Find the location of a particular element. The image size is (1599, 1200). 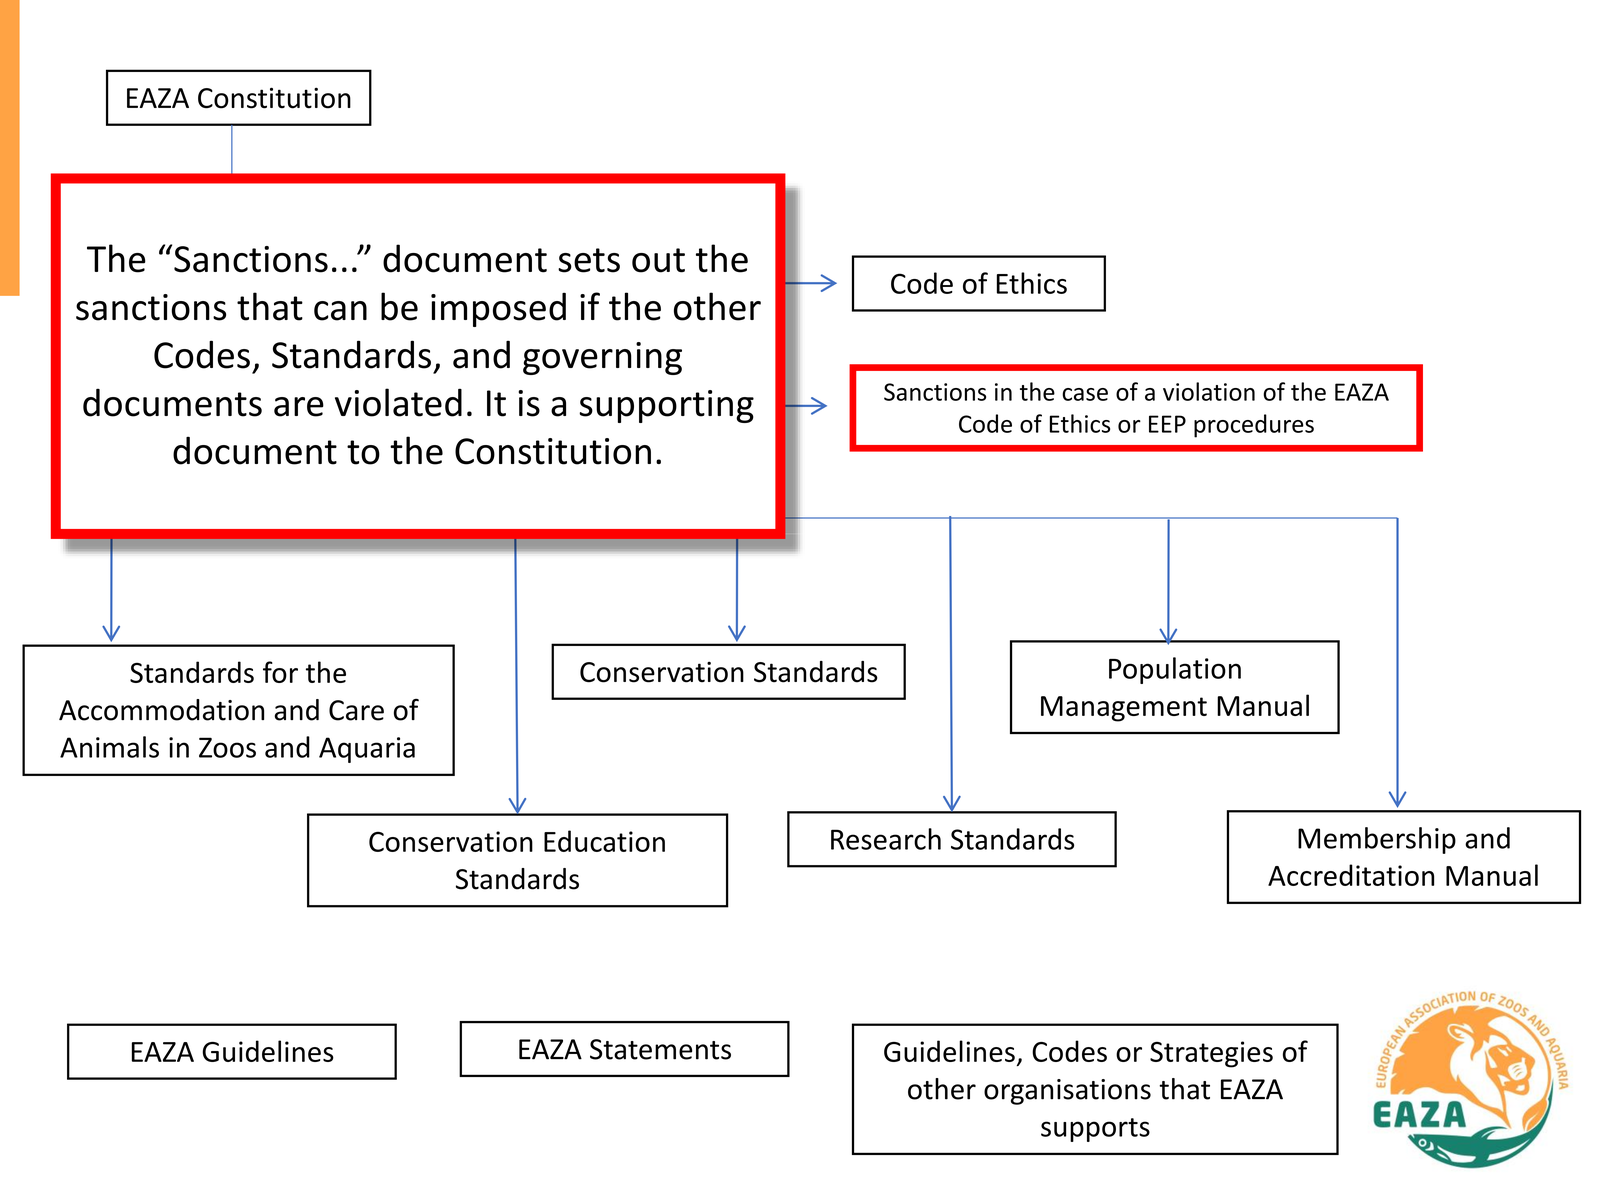

Research is located at coordinates (886, 839).
